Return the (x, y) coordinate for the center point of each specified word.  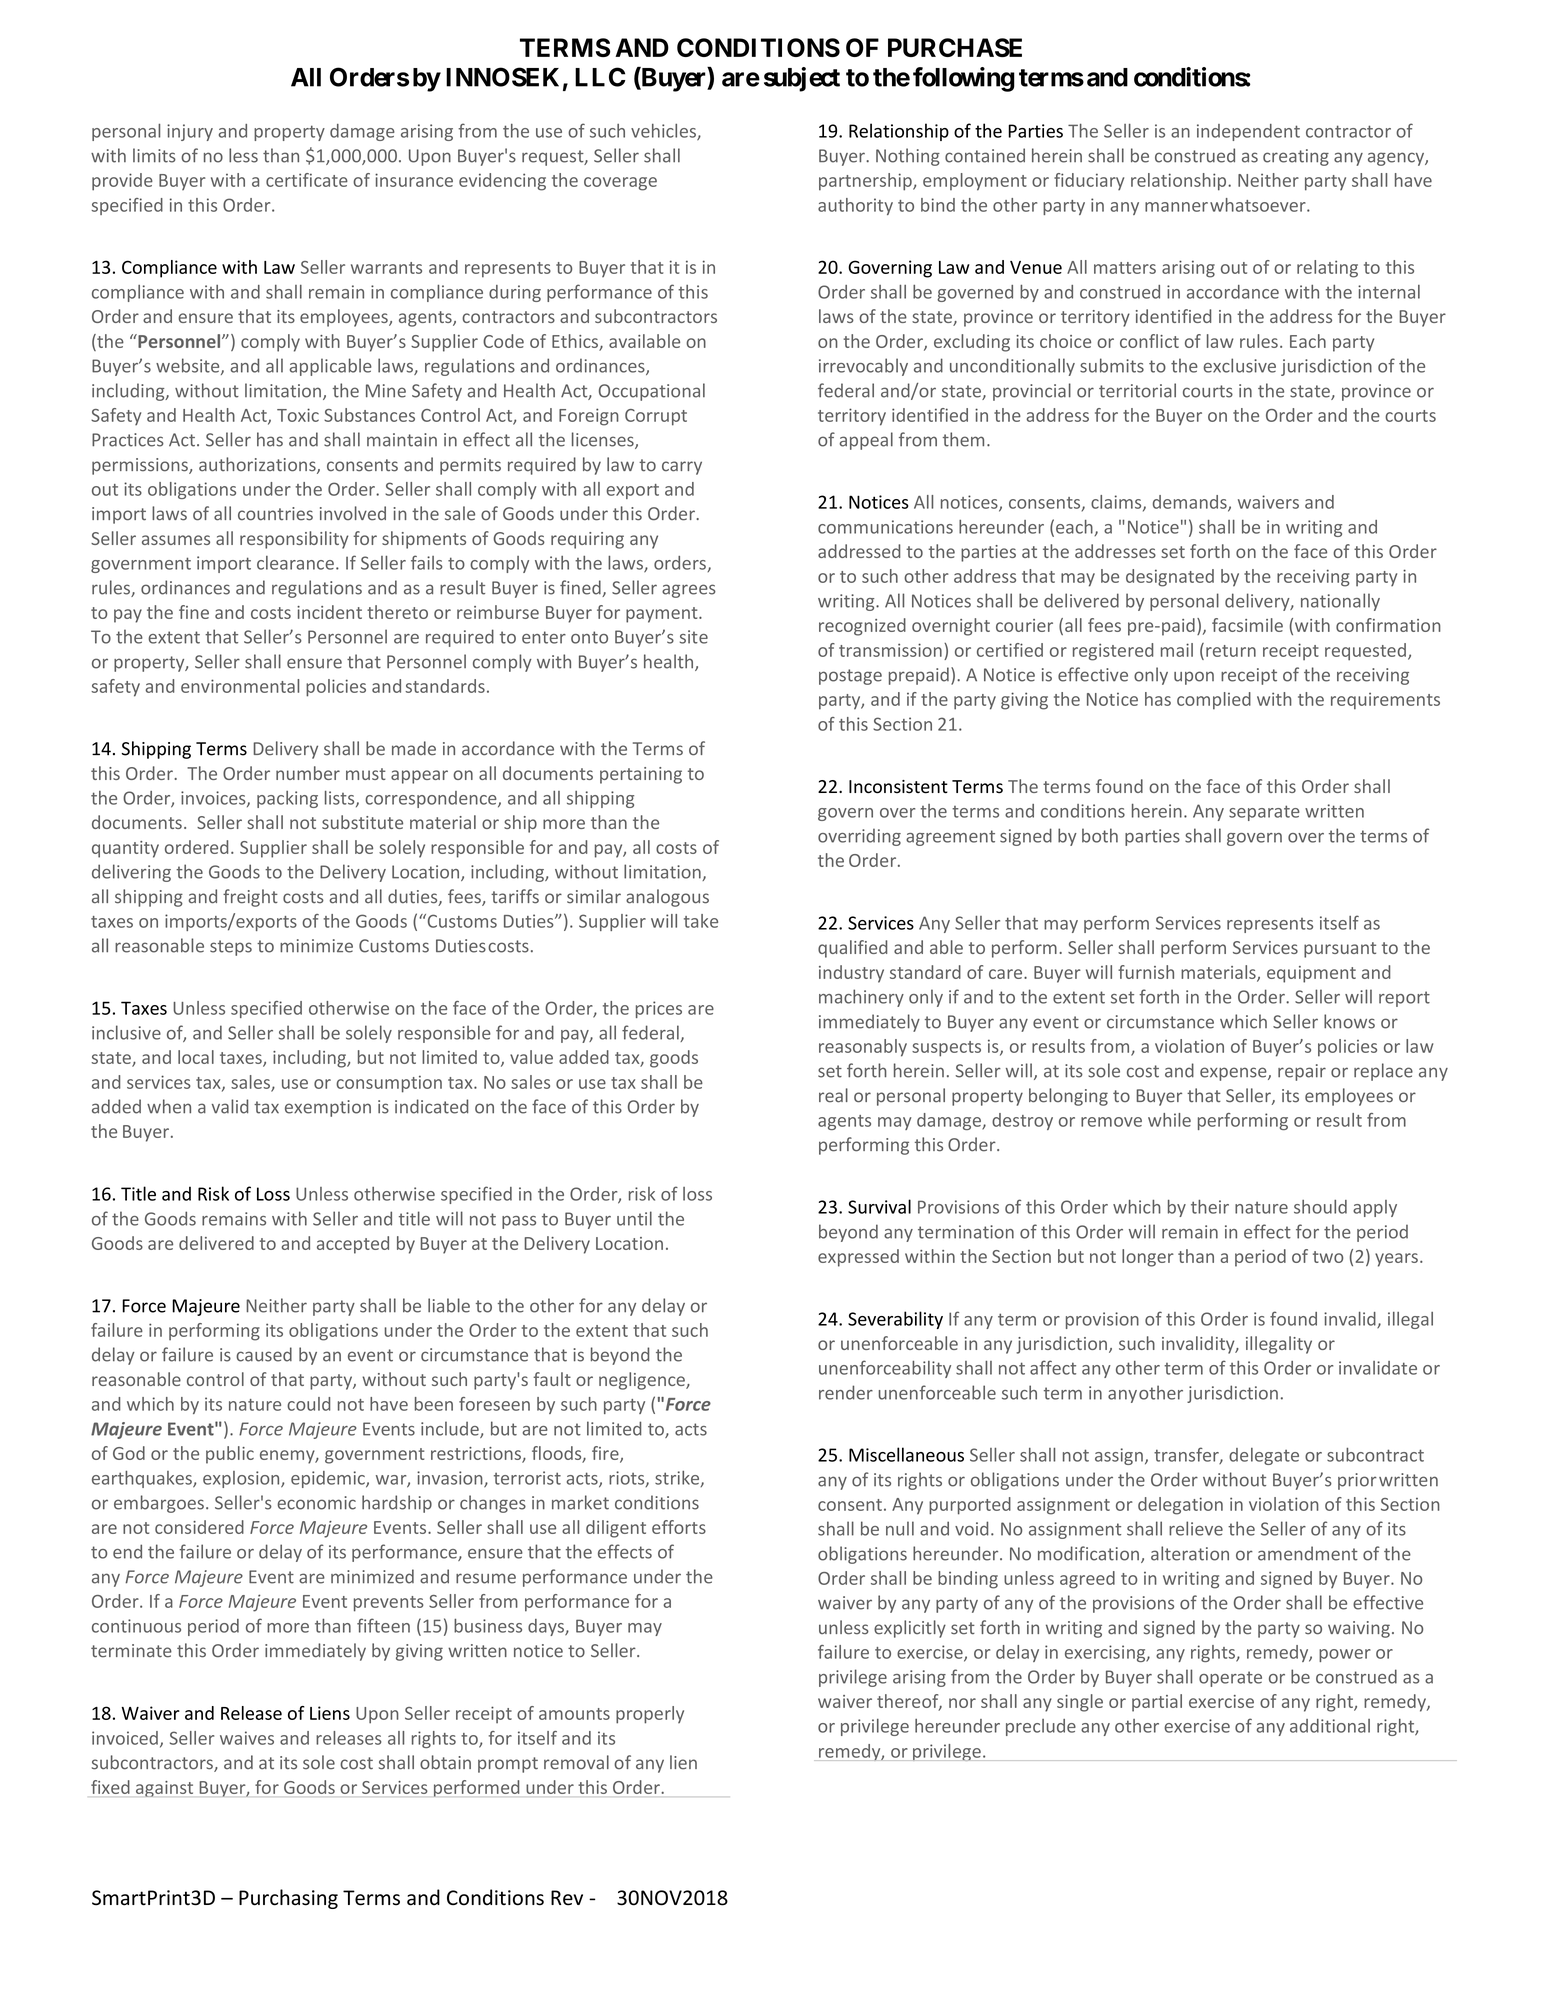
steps (231, 948)
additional (1330, 1726)
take (701, 921)
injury (190, 132)
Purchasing (288, 1899)
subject (802, 79)
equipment (1311, 974)
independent (1248, 132)
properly (650, 1715)
